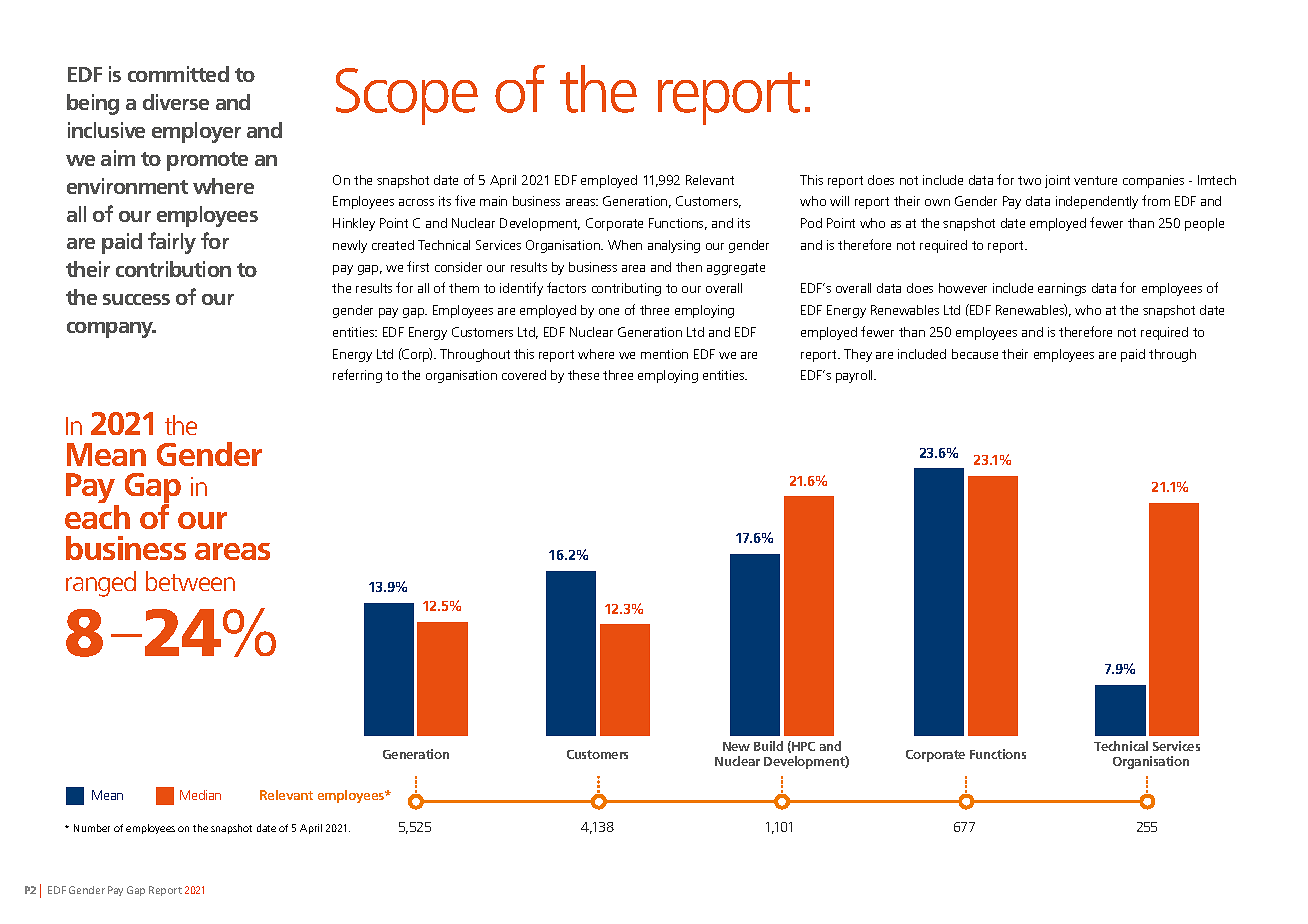 The height and width of the screenshot is (924, 1308). Describe the element at coordinates (200, 795) in the screenshot. I see `Median` at that location.
